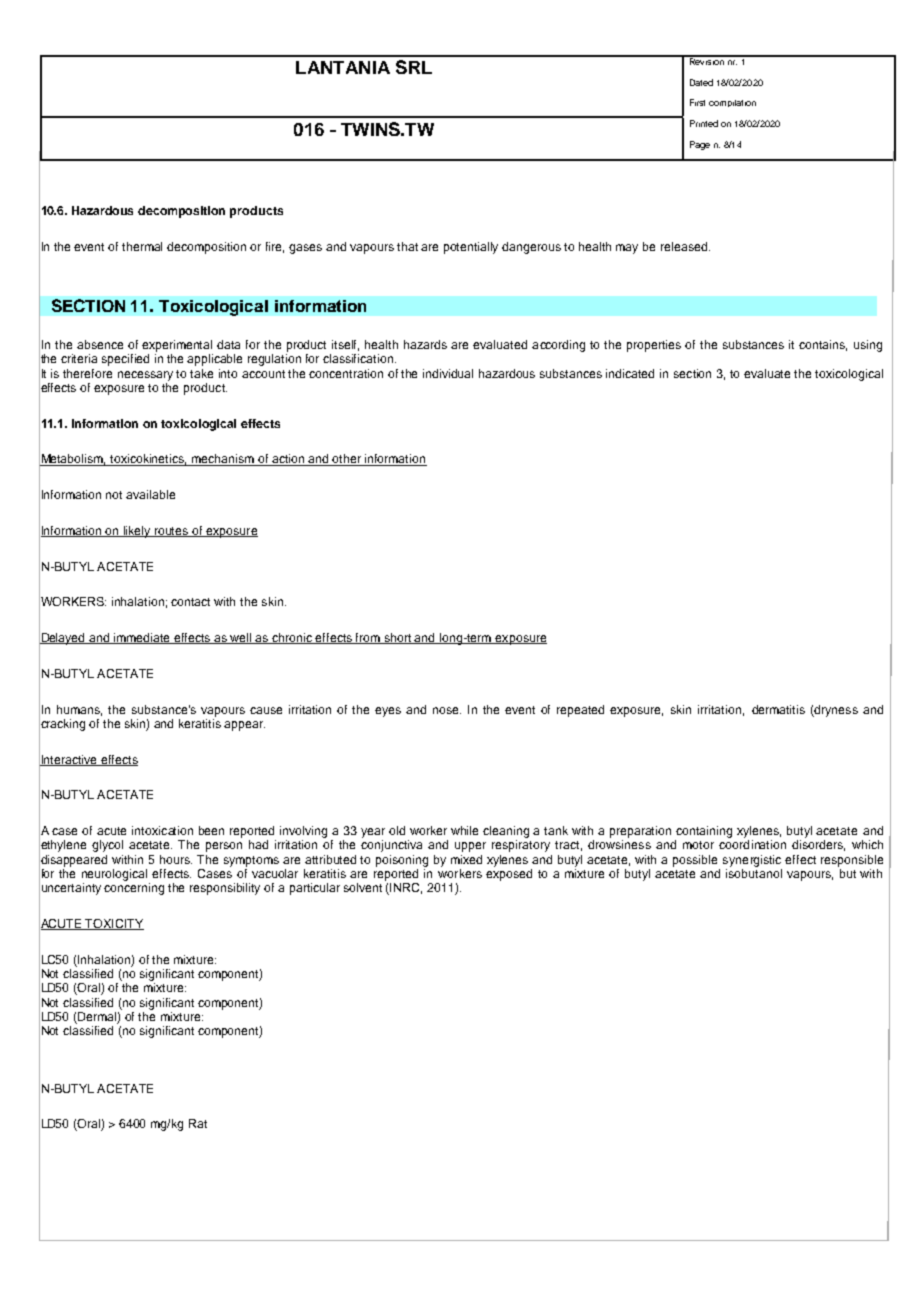 The width and height of the image is (924, 1308). What do you see at coordinates (697, 102) in the image?
I see `First` at bounding box center [697, 102].
